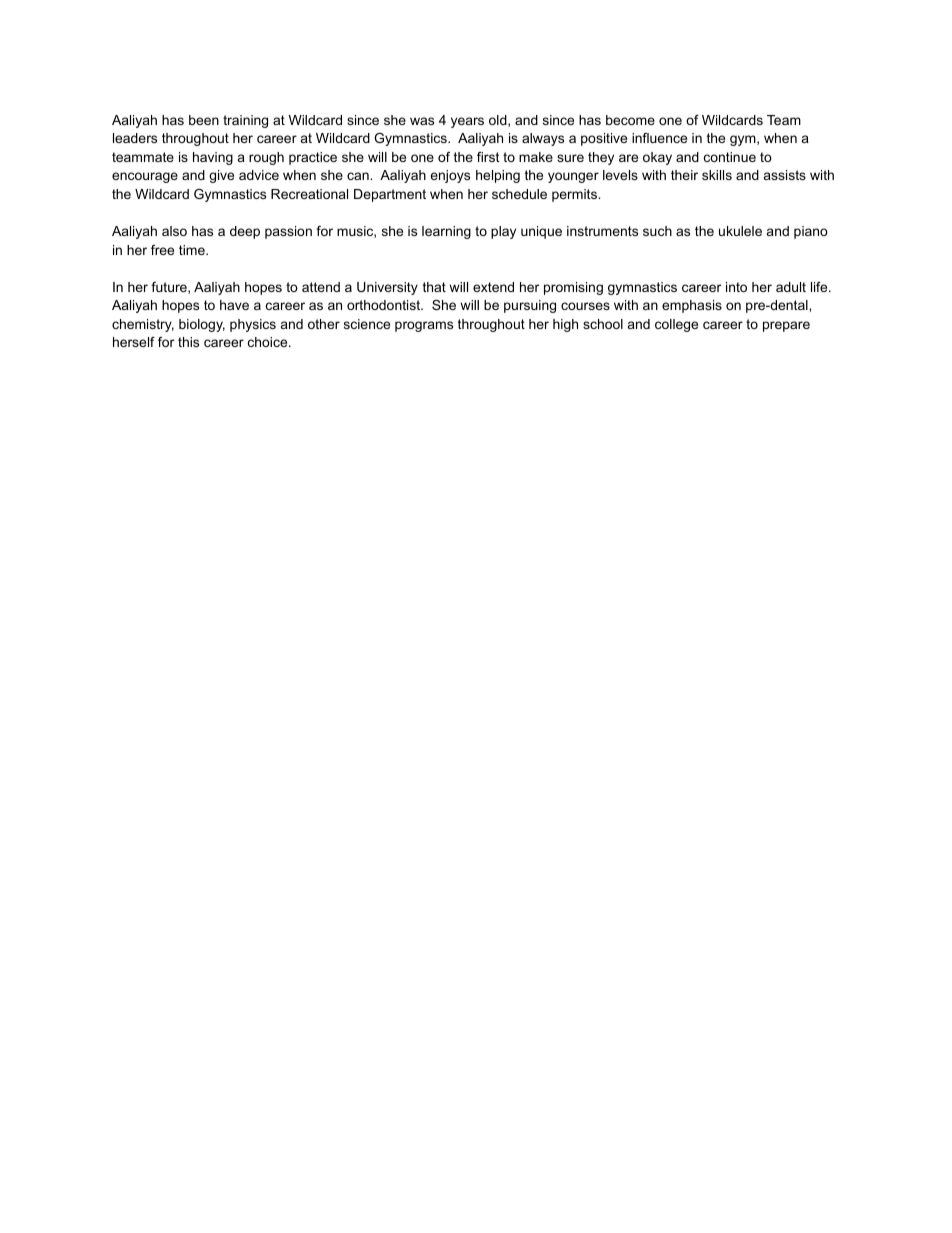  Describe the element at coordinates (424, 326) in the document. I see `programs` at that location.
